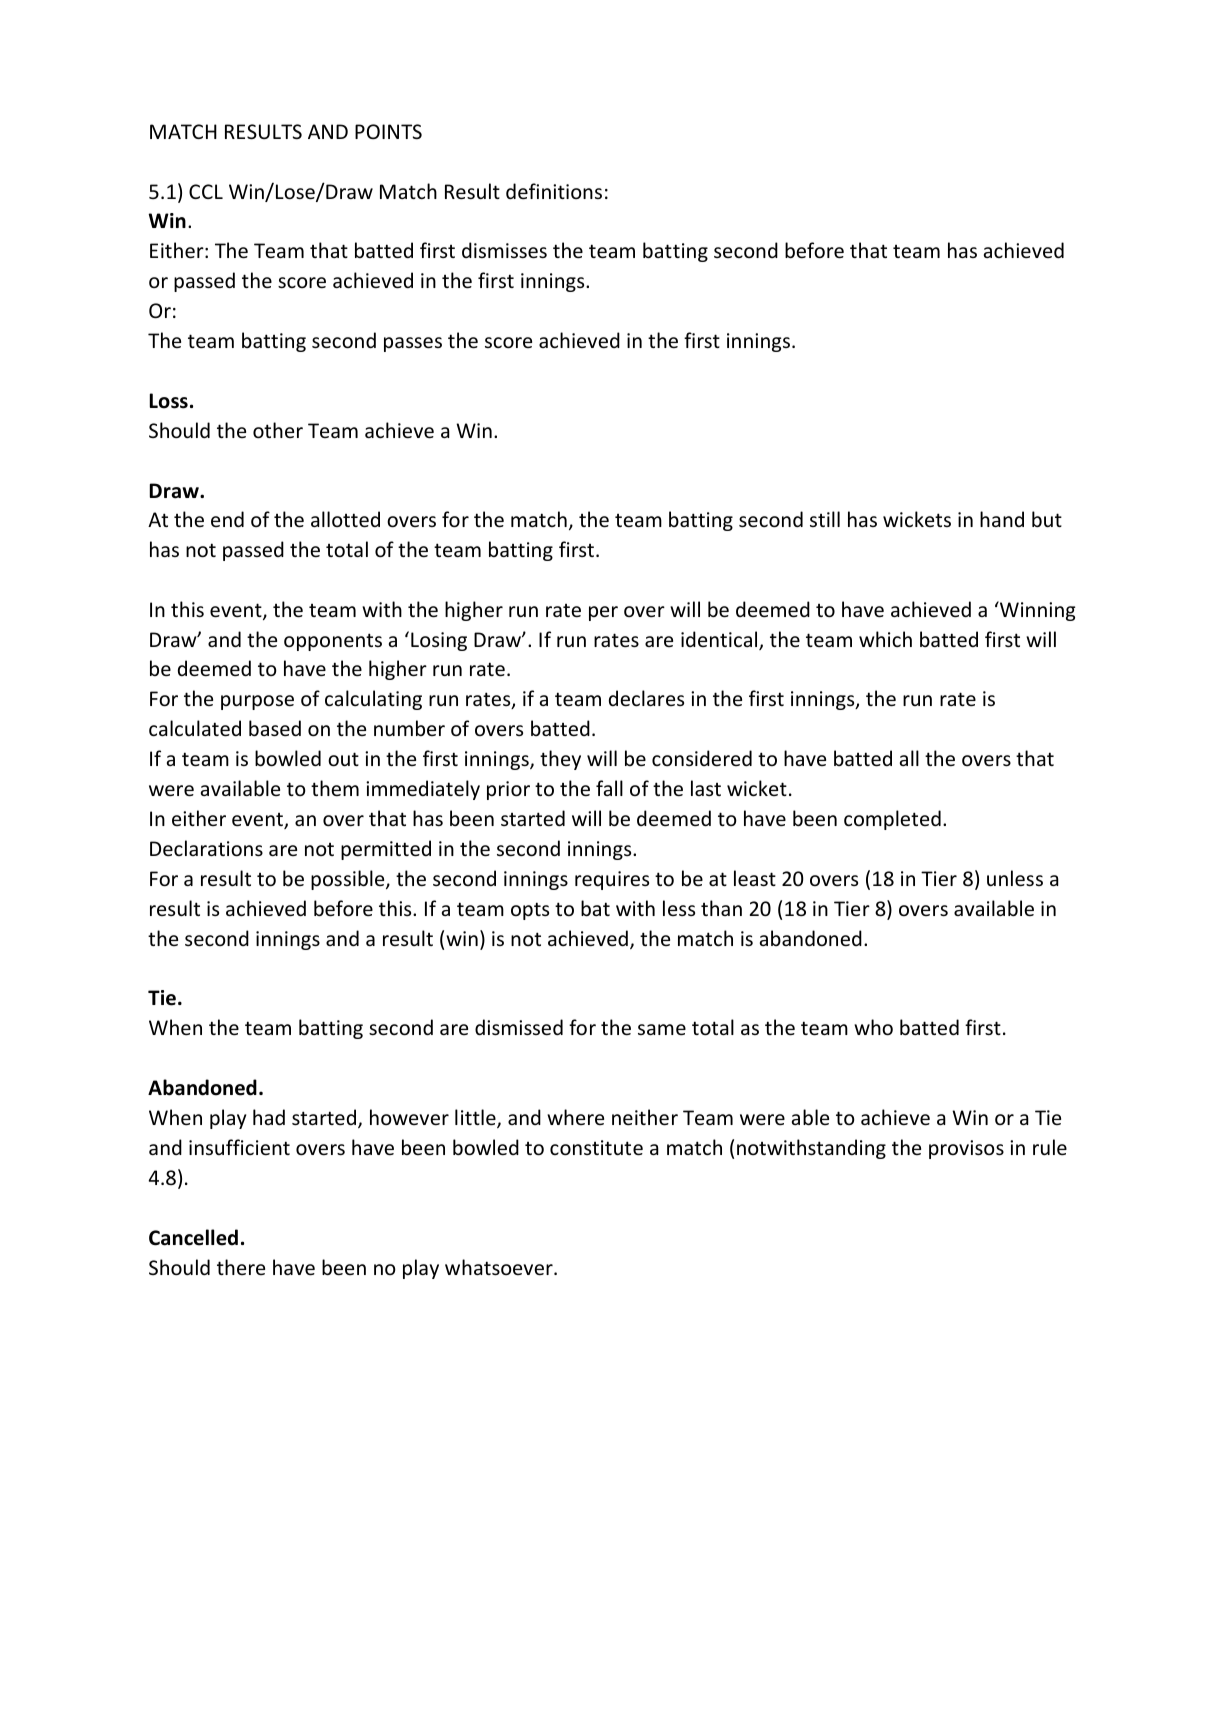 Image resolution: width=1227 pixels, height=1736 pixels. Describe the element at coordinates (500, 1267) in the screenshot. I see `whatsoever` at that location.
